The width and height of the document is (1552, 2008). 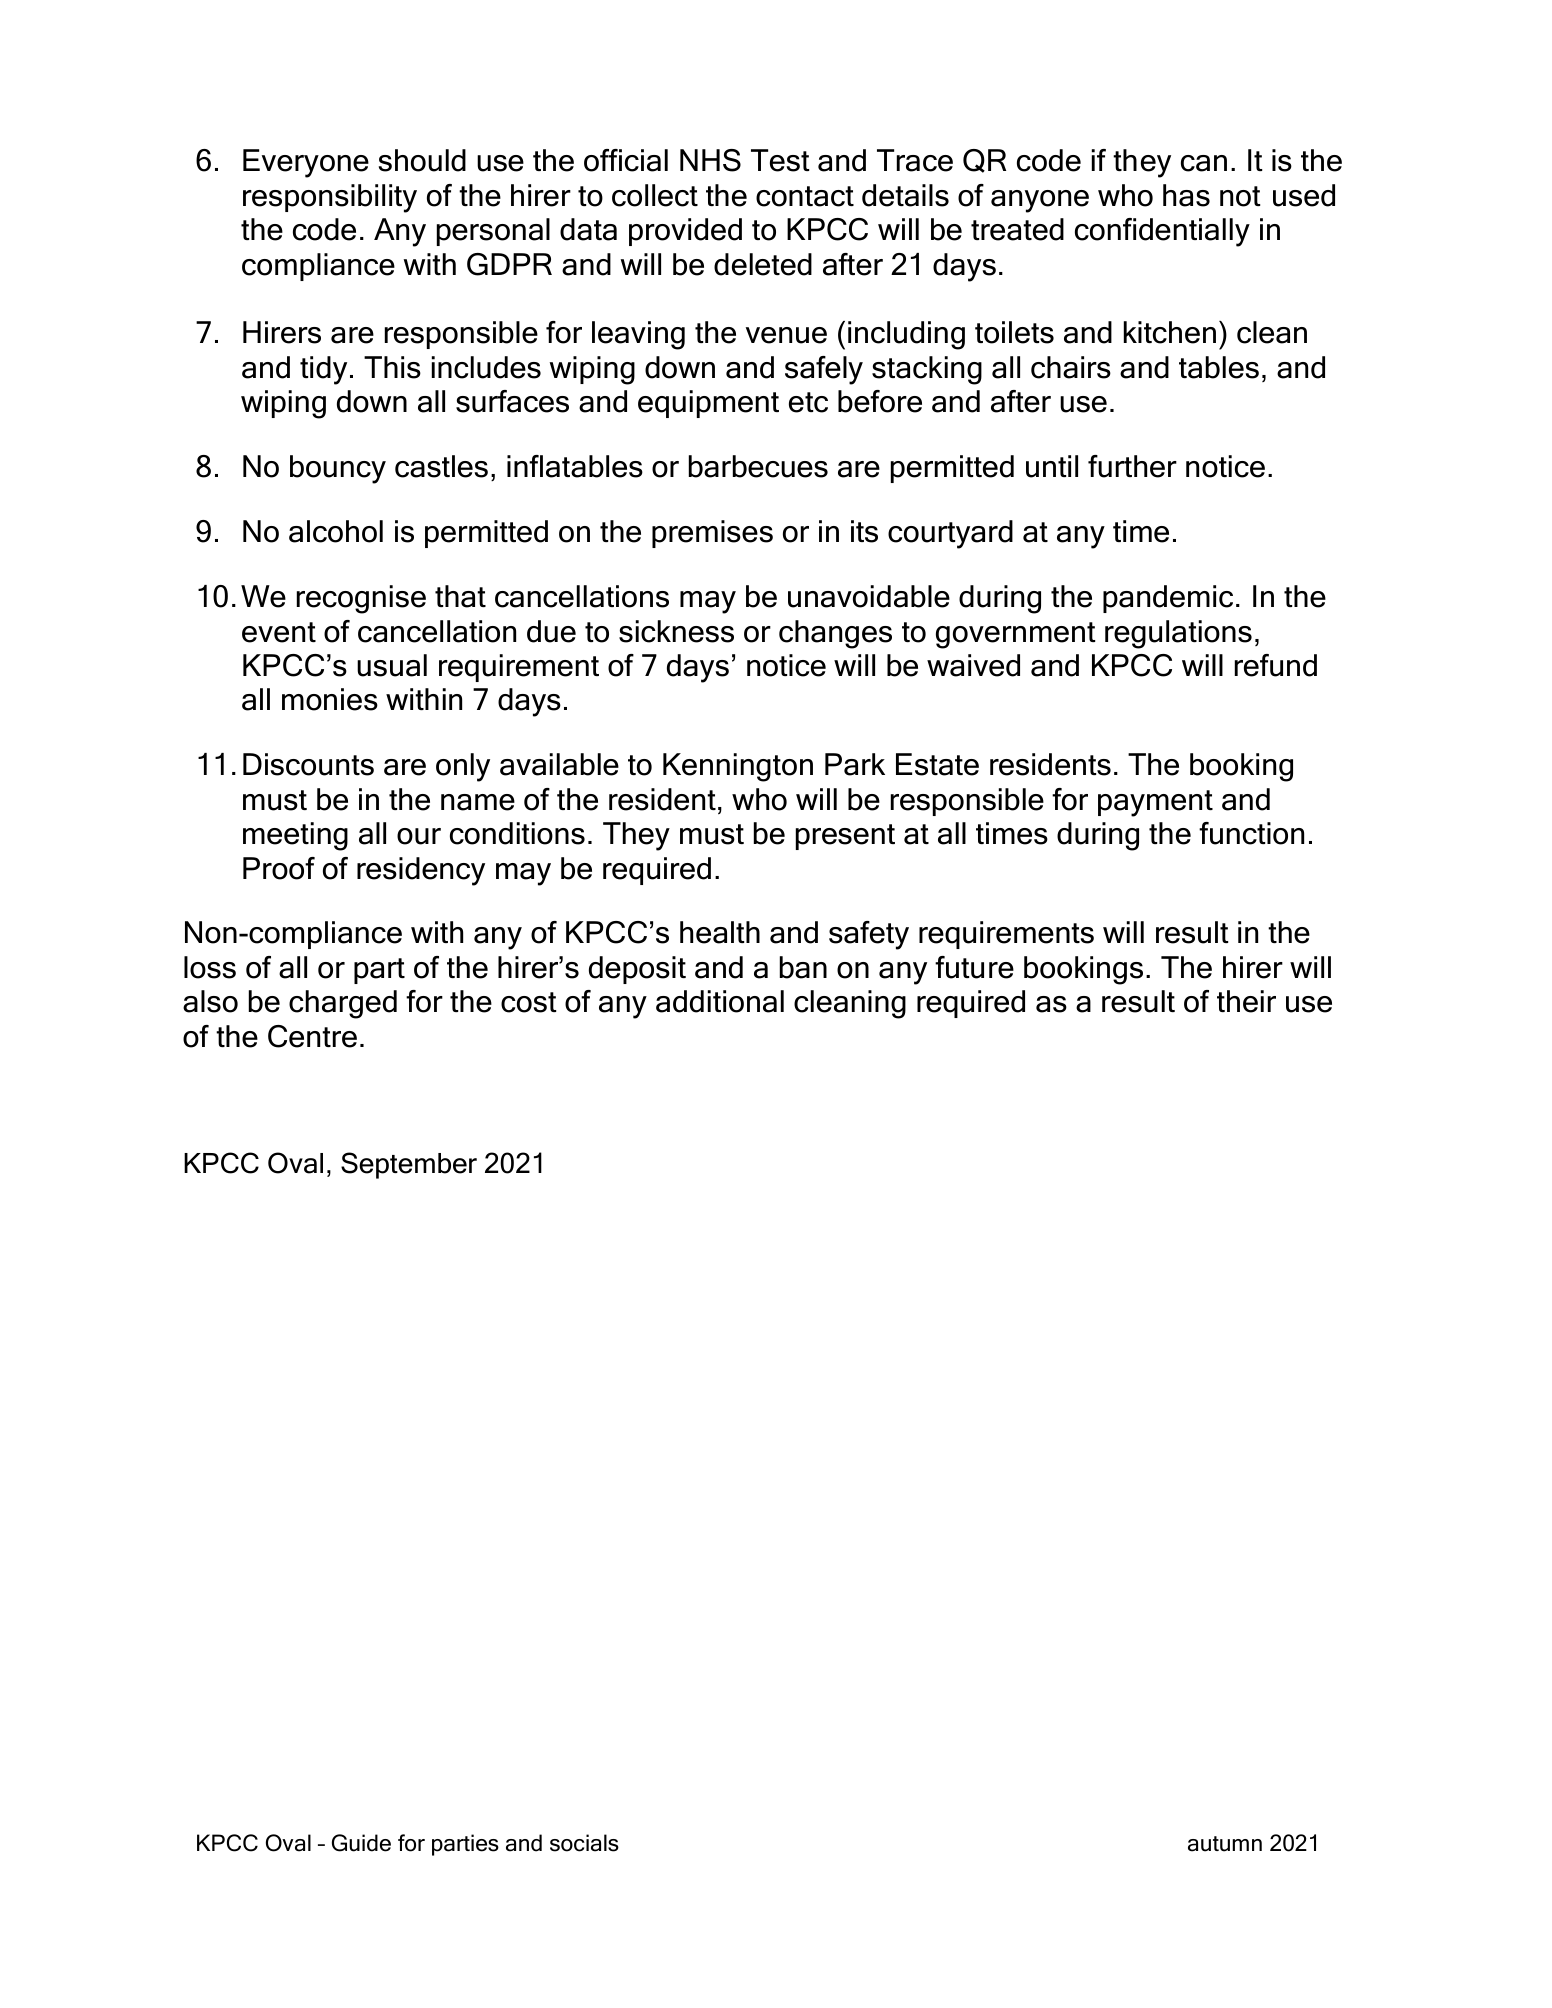 What do you see at coordinates (361, 1843) in the document?
I see `Guide` at bounding box center [361, 1843].
